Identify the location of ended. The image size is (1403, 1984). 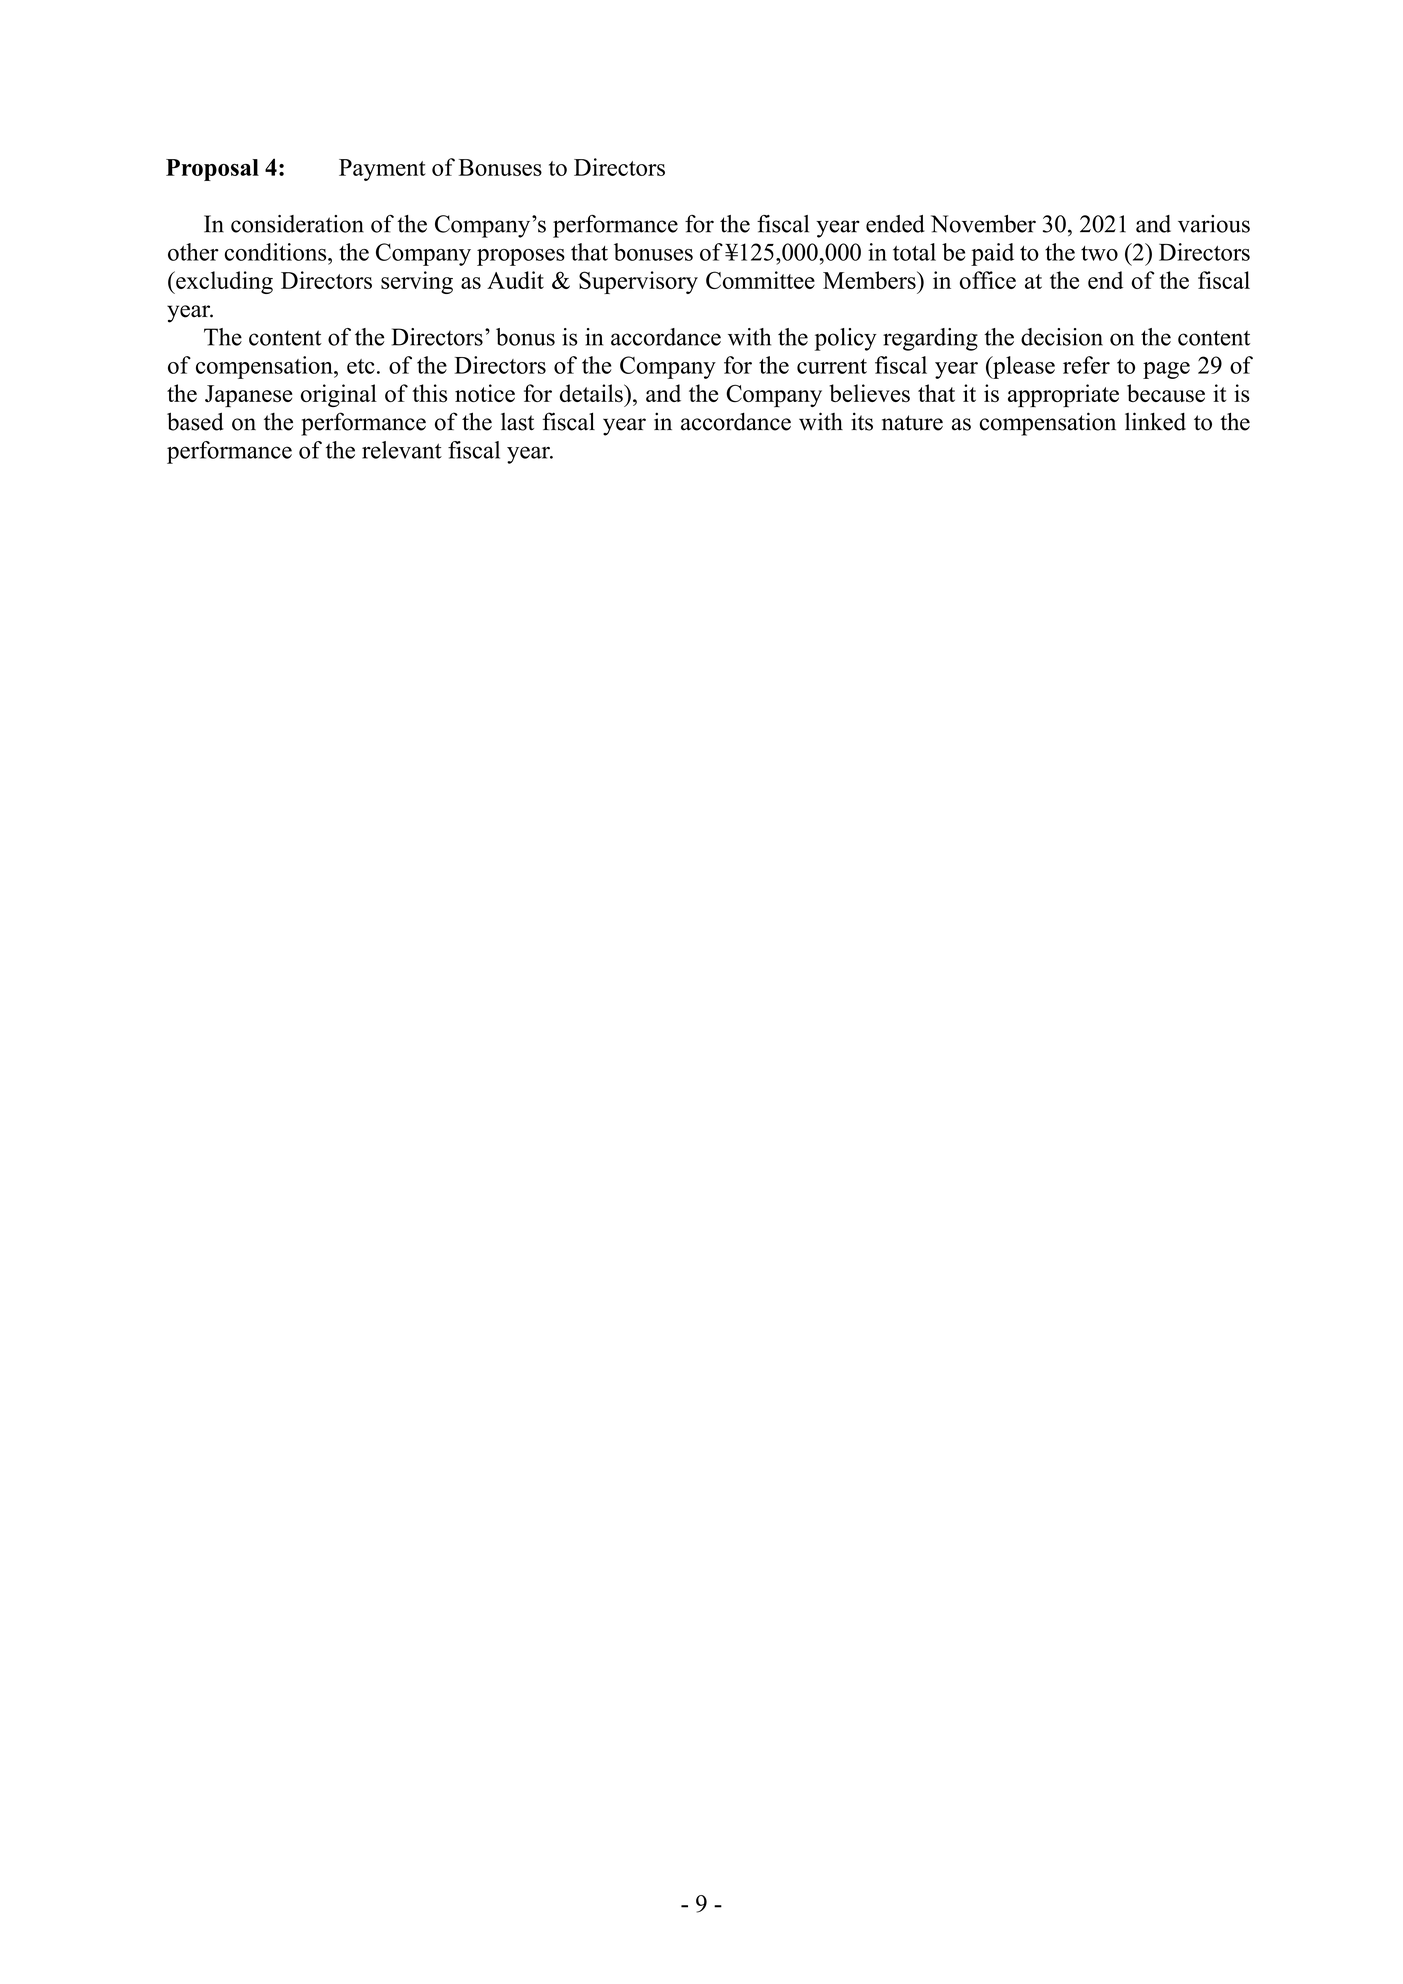
(895, 224).
